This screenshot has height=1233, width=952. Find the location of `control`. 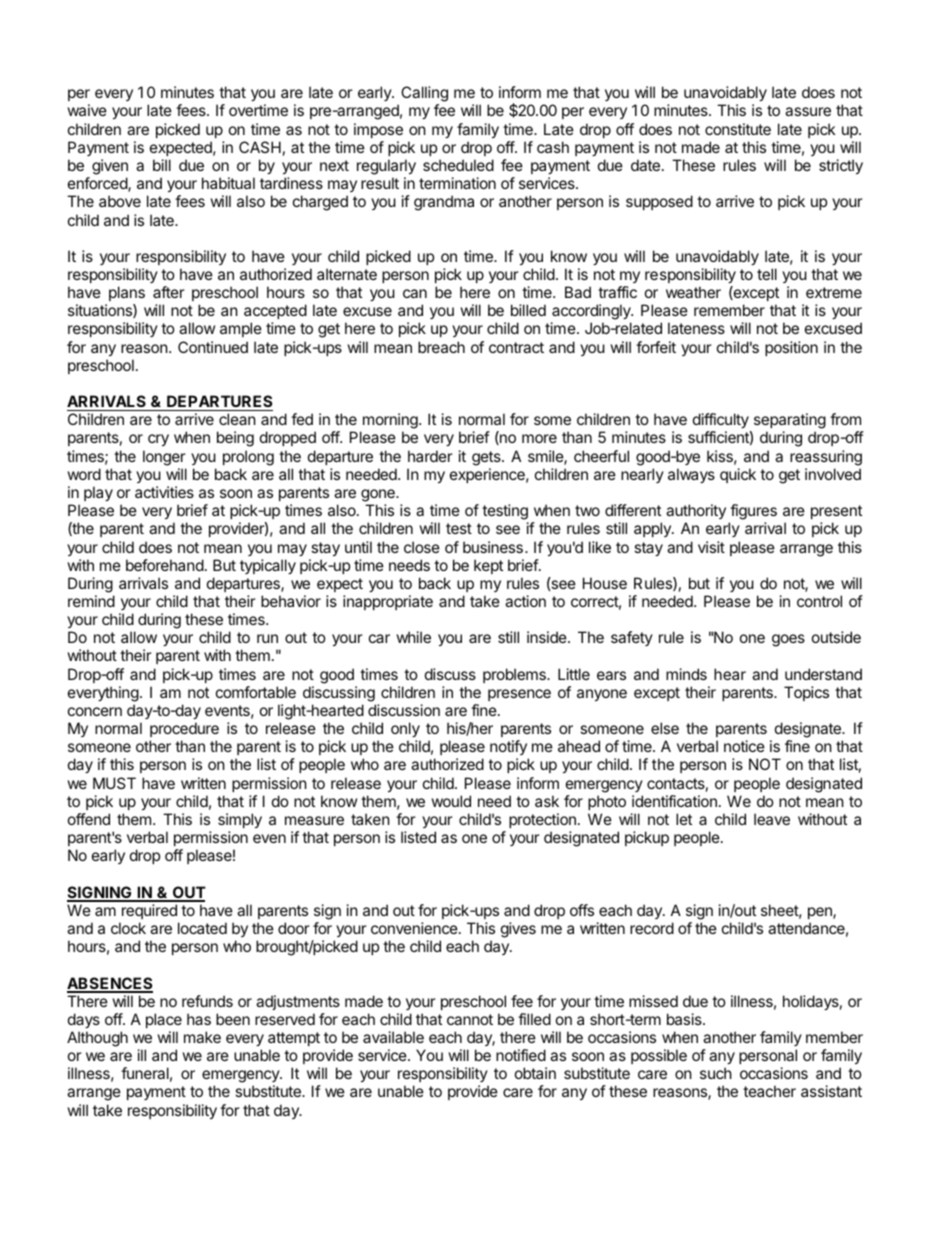

control is located at coordinates (819, 601).
